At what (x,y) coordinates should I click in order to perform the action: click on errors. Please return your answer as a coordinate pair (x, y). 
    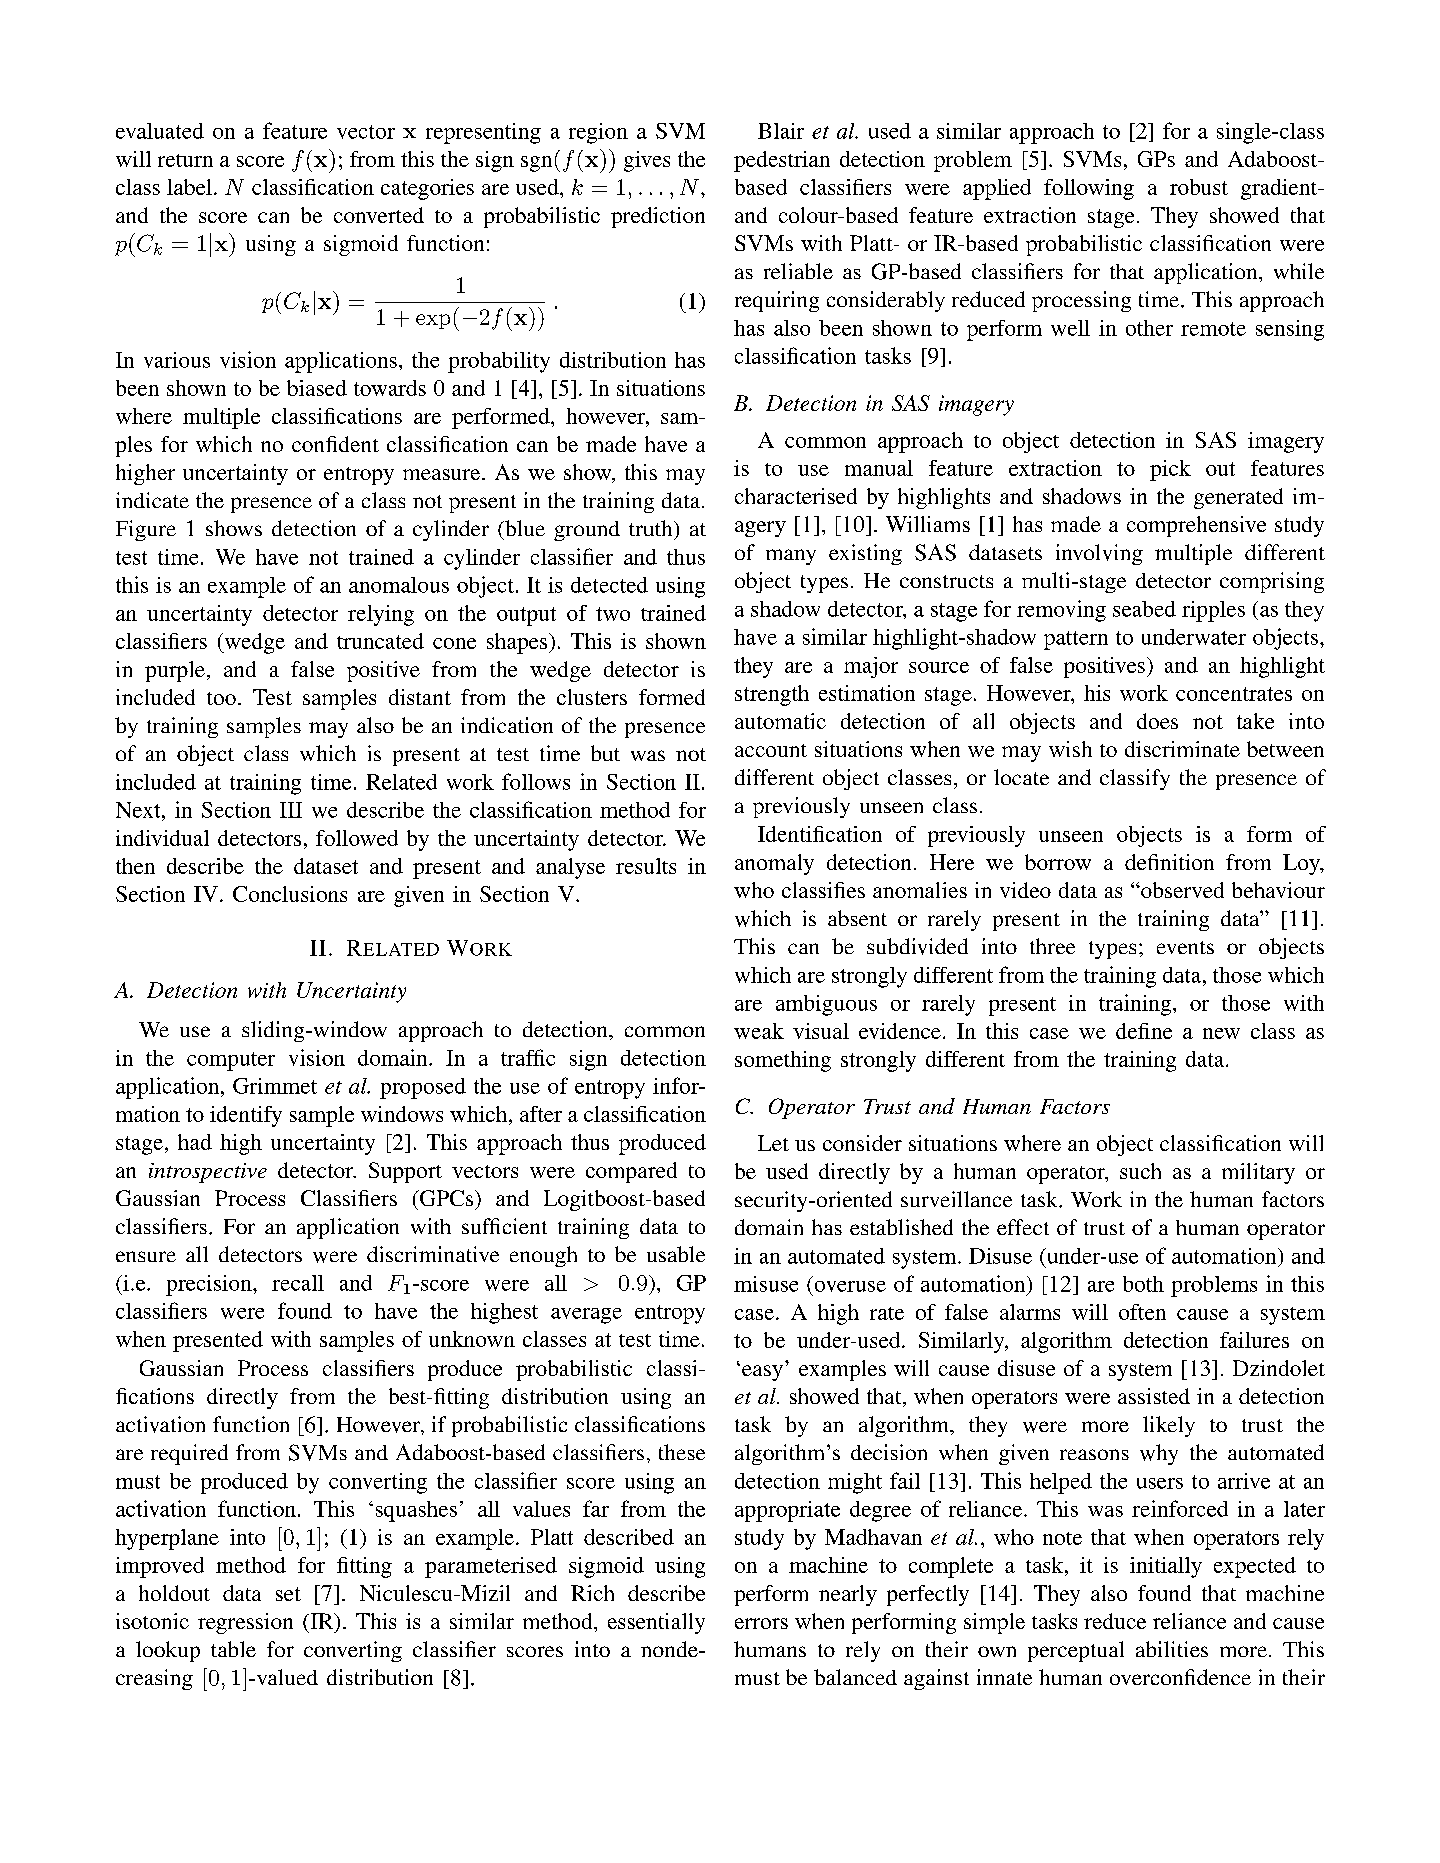
    Looking at the image, I should click on (761, 1623).
